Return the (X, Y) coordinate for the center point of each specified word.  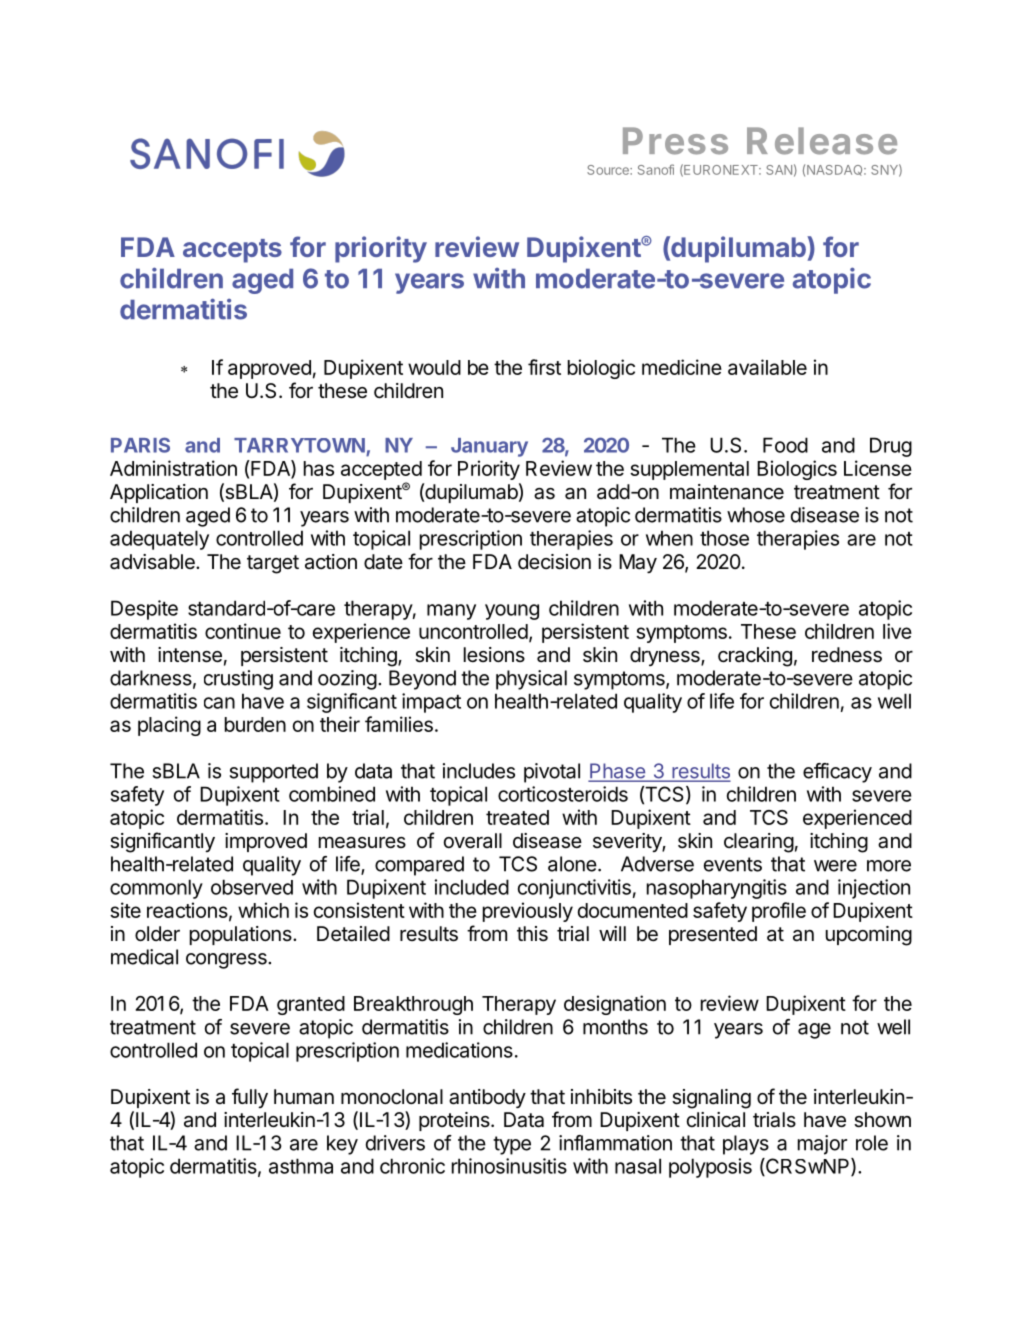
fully (250, 1098)
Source (609, 170)
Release (822, 141)
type (512, 1145)
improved (266, 842)
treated (517, 817)
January (489, 447)
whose (756, 515)
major (822, 1145)
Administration (173, 468)
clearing (759, 843)
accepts (232, 251)
